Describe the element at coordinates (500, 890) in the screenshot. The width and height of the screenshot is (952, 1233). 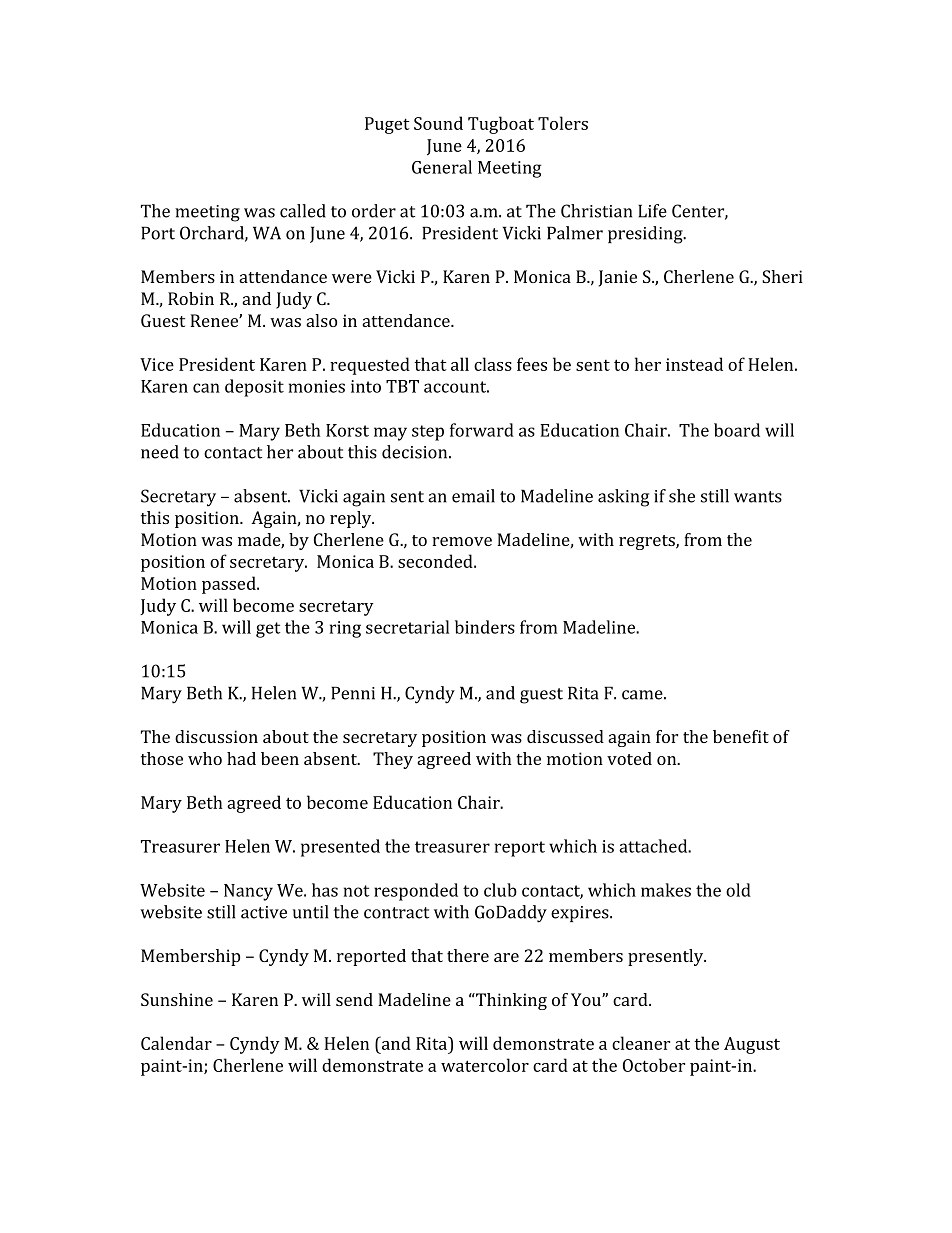
I see `club` at that location.
